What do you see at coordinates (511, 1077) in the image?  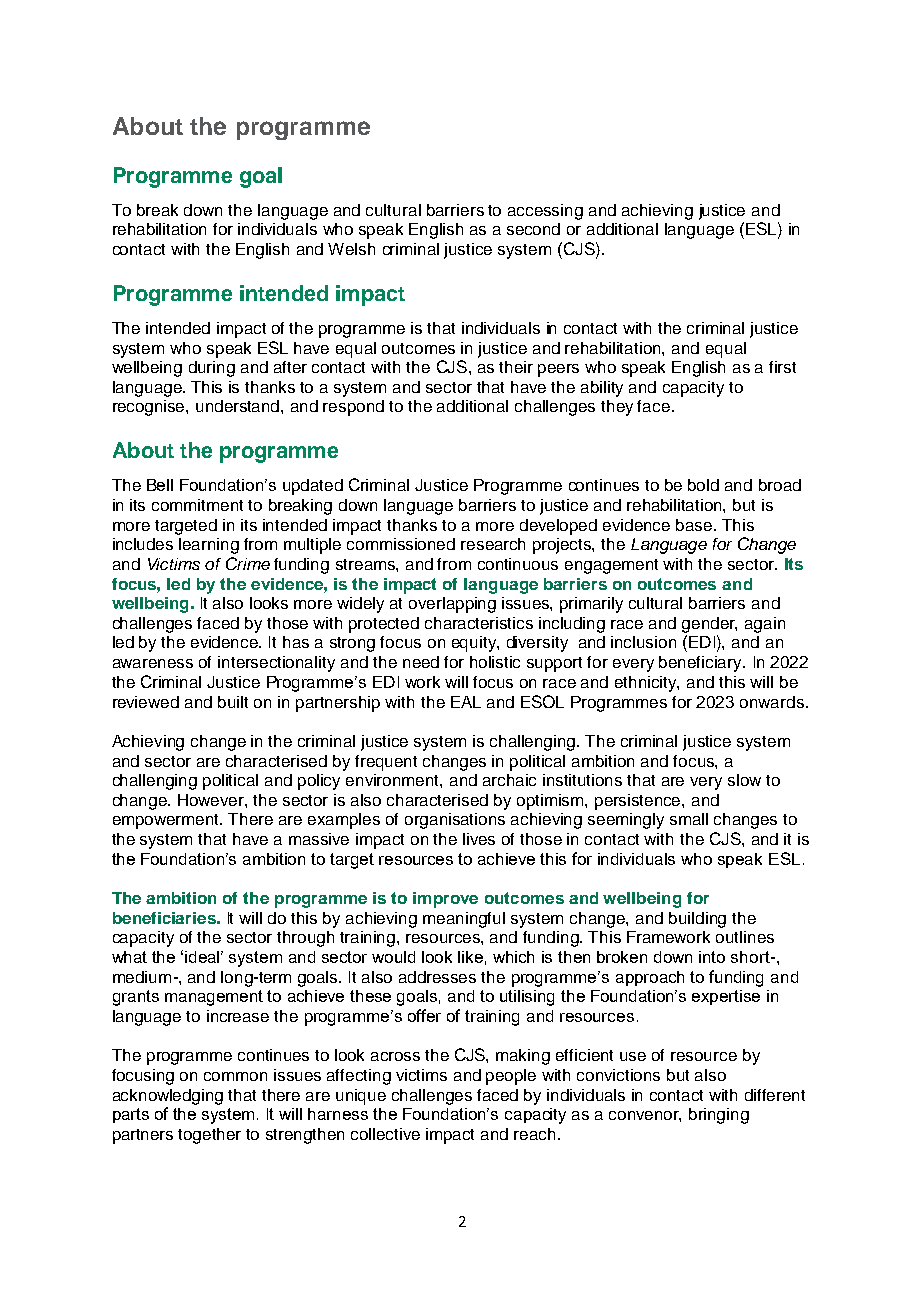 I see `people` at bounding box center [511, 1077].
